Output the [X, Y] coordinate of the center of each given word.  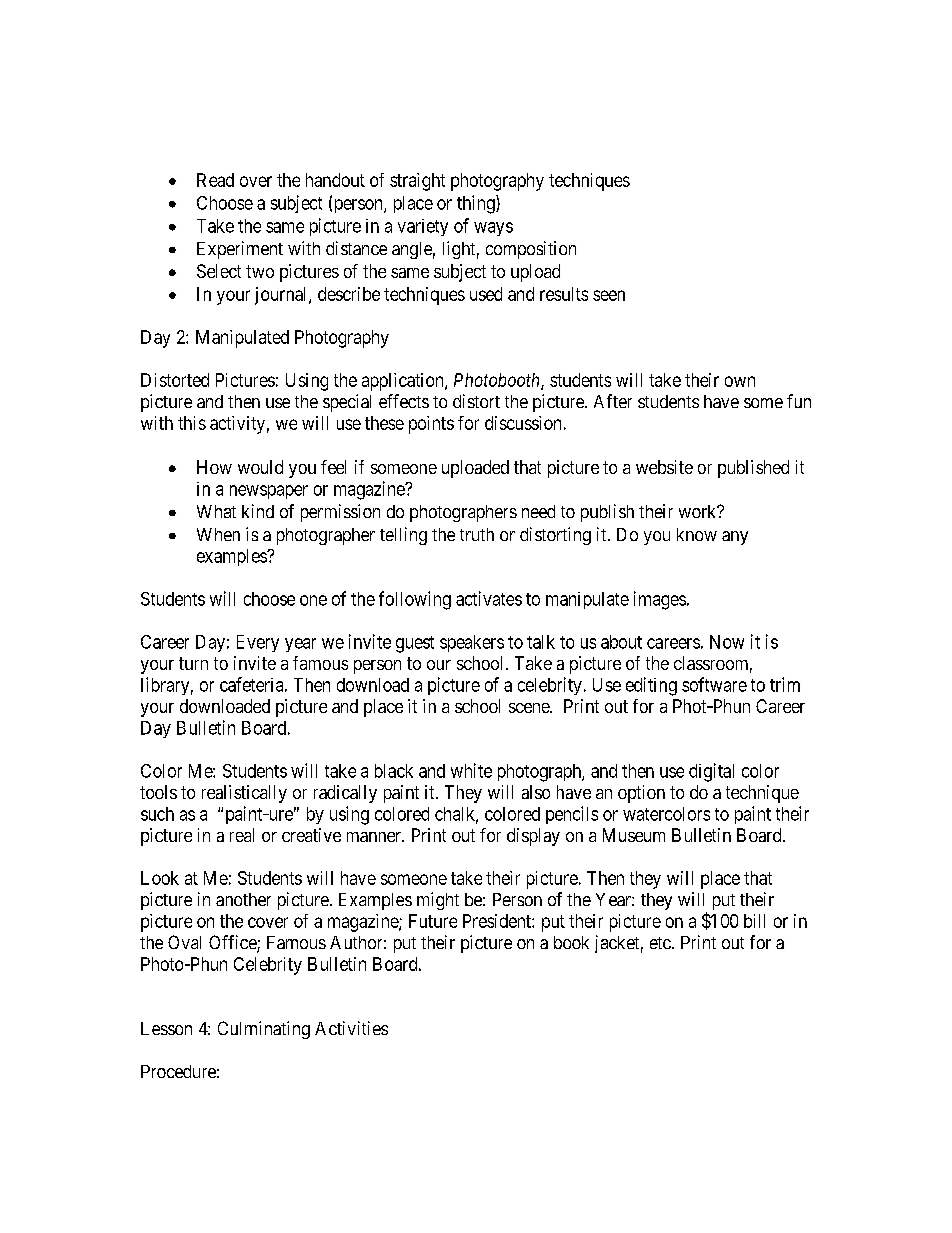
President [498, 921]
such [157, 814]
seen [609, 295]
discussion [523, 423]
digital [711, 772]
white [471, 770]
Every [258, 643]
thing [477, 204]
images [660, 600]
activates [489, 598]
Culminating [264, 1030]
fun [799, 401]
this [192, 423]
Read [215, 180]
